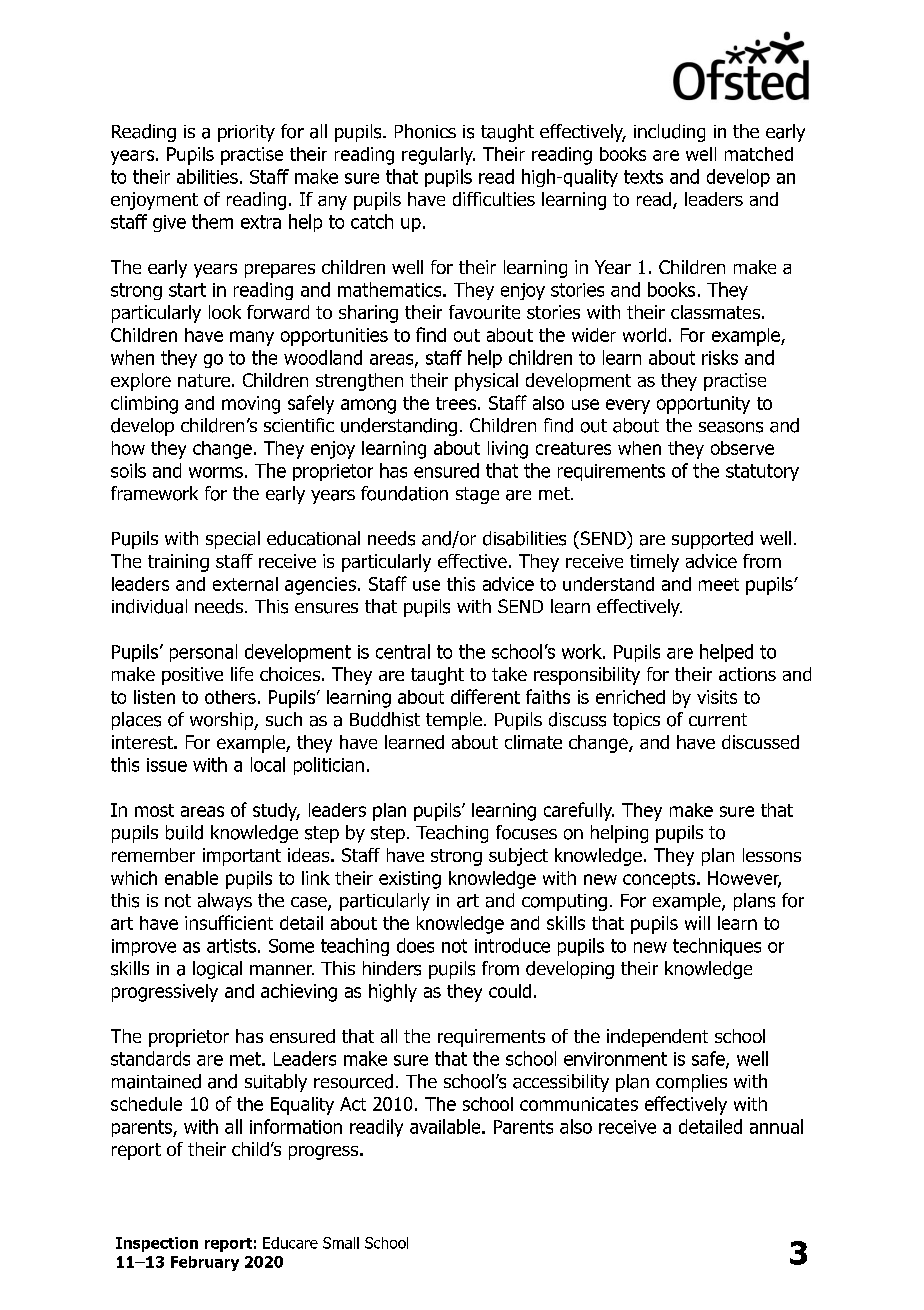  I want to click on enable, so click(191, 878).
